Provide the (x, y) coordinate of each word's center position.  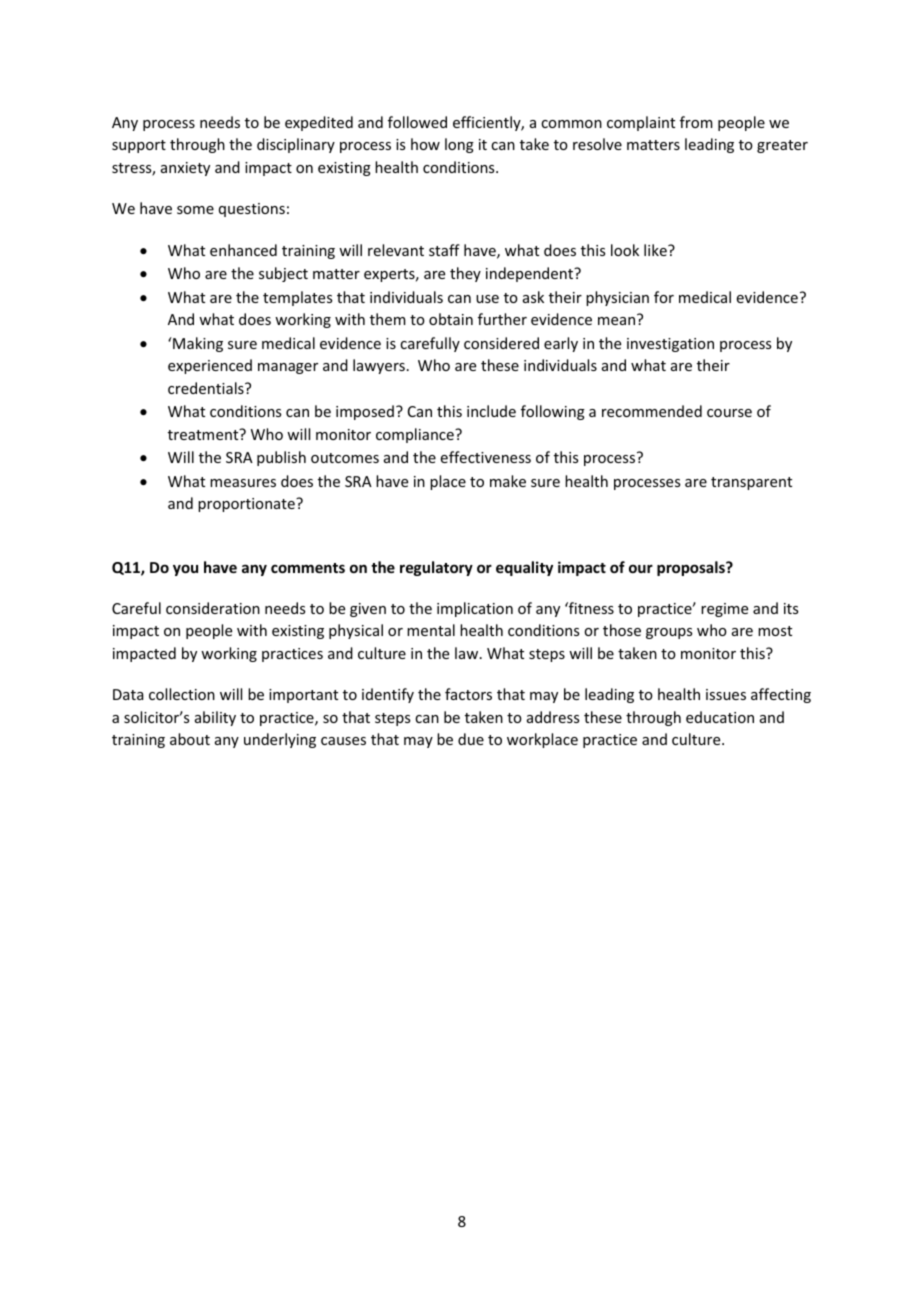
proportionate (247, 505)
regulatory (436, 568)
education (720, 717)
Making (197, 344)
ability (215, 718)
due (471, 739)
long (459, 145)
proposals (692, 568)
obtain (451, 319)
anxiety (185, 169)
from (696, 122)
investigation (670, 345)
